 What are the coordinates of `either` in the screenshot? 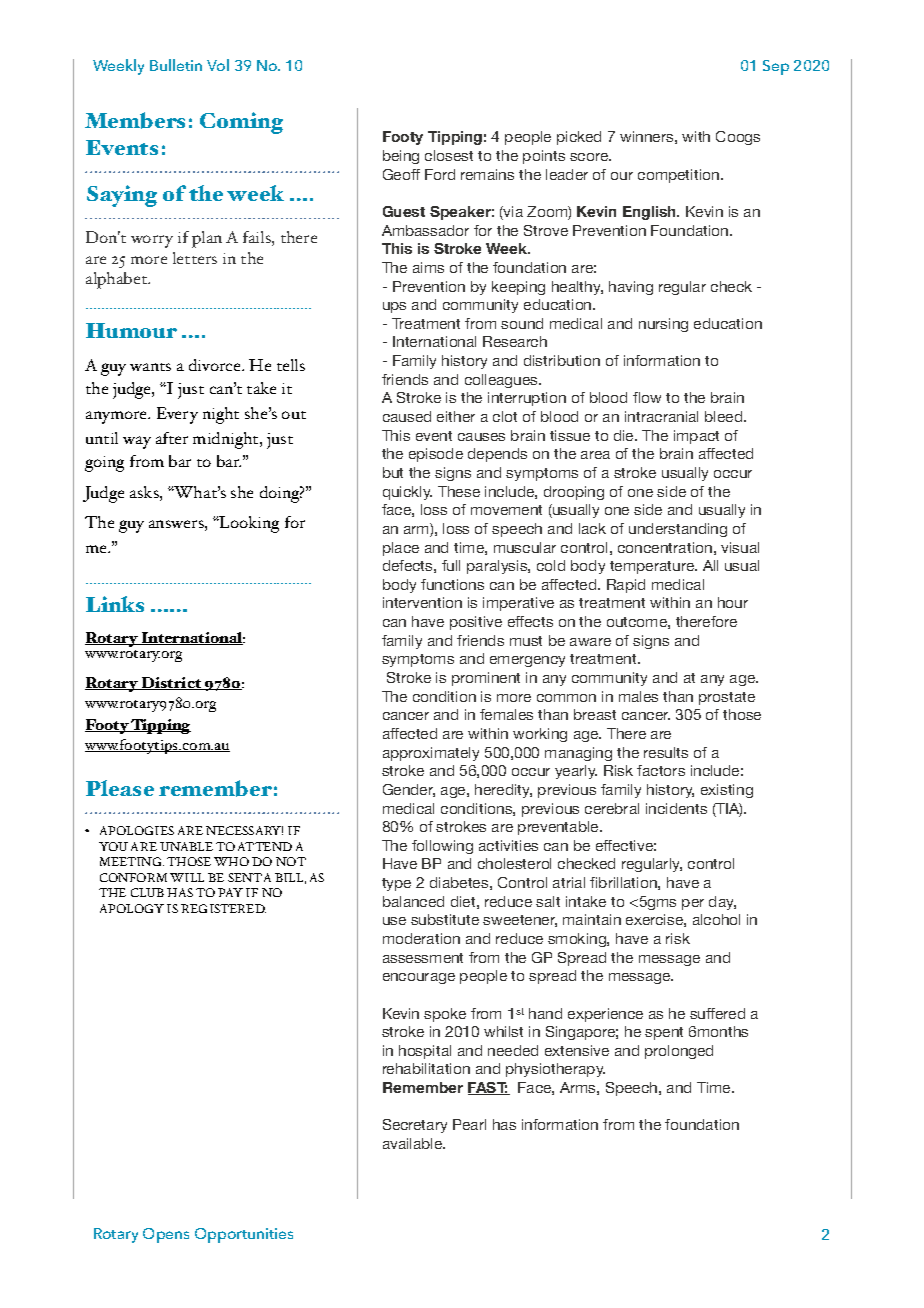 It's located at (456, 416).
